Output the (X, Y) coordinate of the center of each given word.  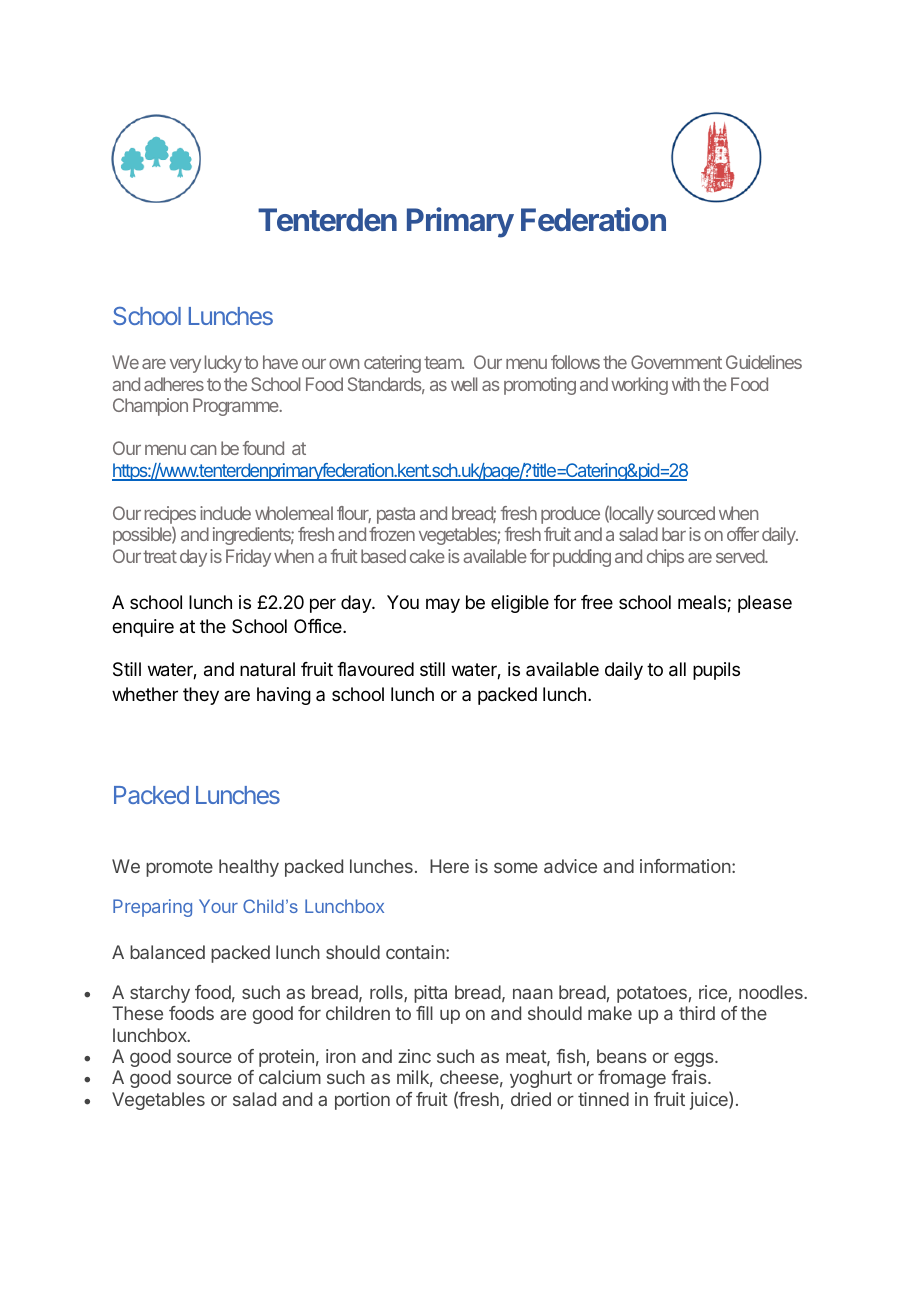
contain (415, 952)
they (201, 696)
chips (665, 558)
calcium (290, 1077)
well (464, 384)
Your (218, 906)
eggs (695, 1060)
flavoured (375, 669)
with (686, 384)
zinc (414, 1056)
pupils (716, 671)
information (685, 866)
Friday (248, 558)
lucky (223, 364)
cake (427, 556)
